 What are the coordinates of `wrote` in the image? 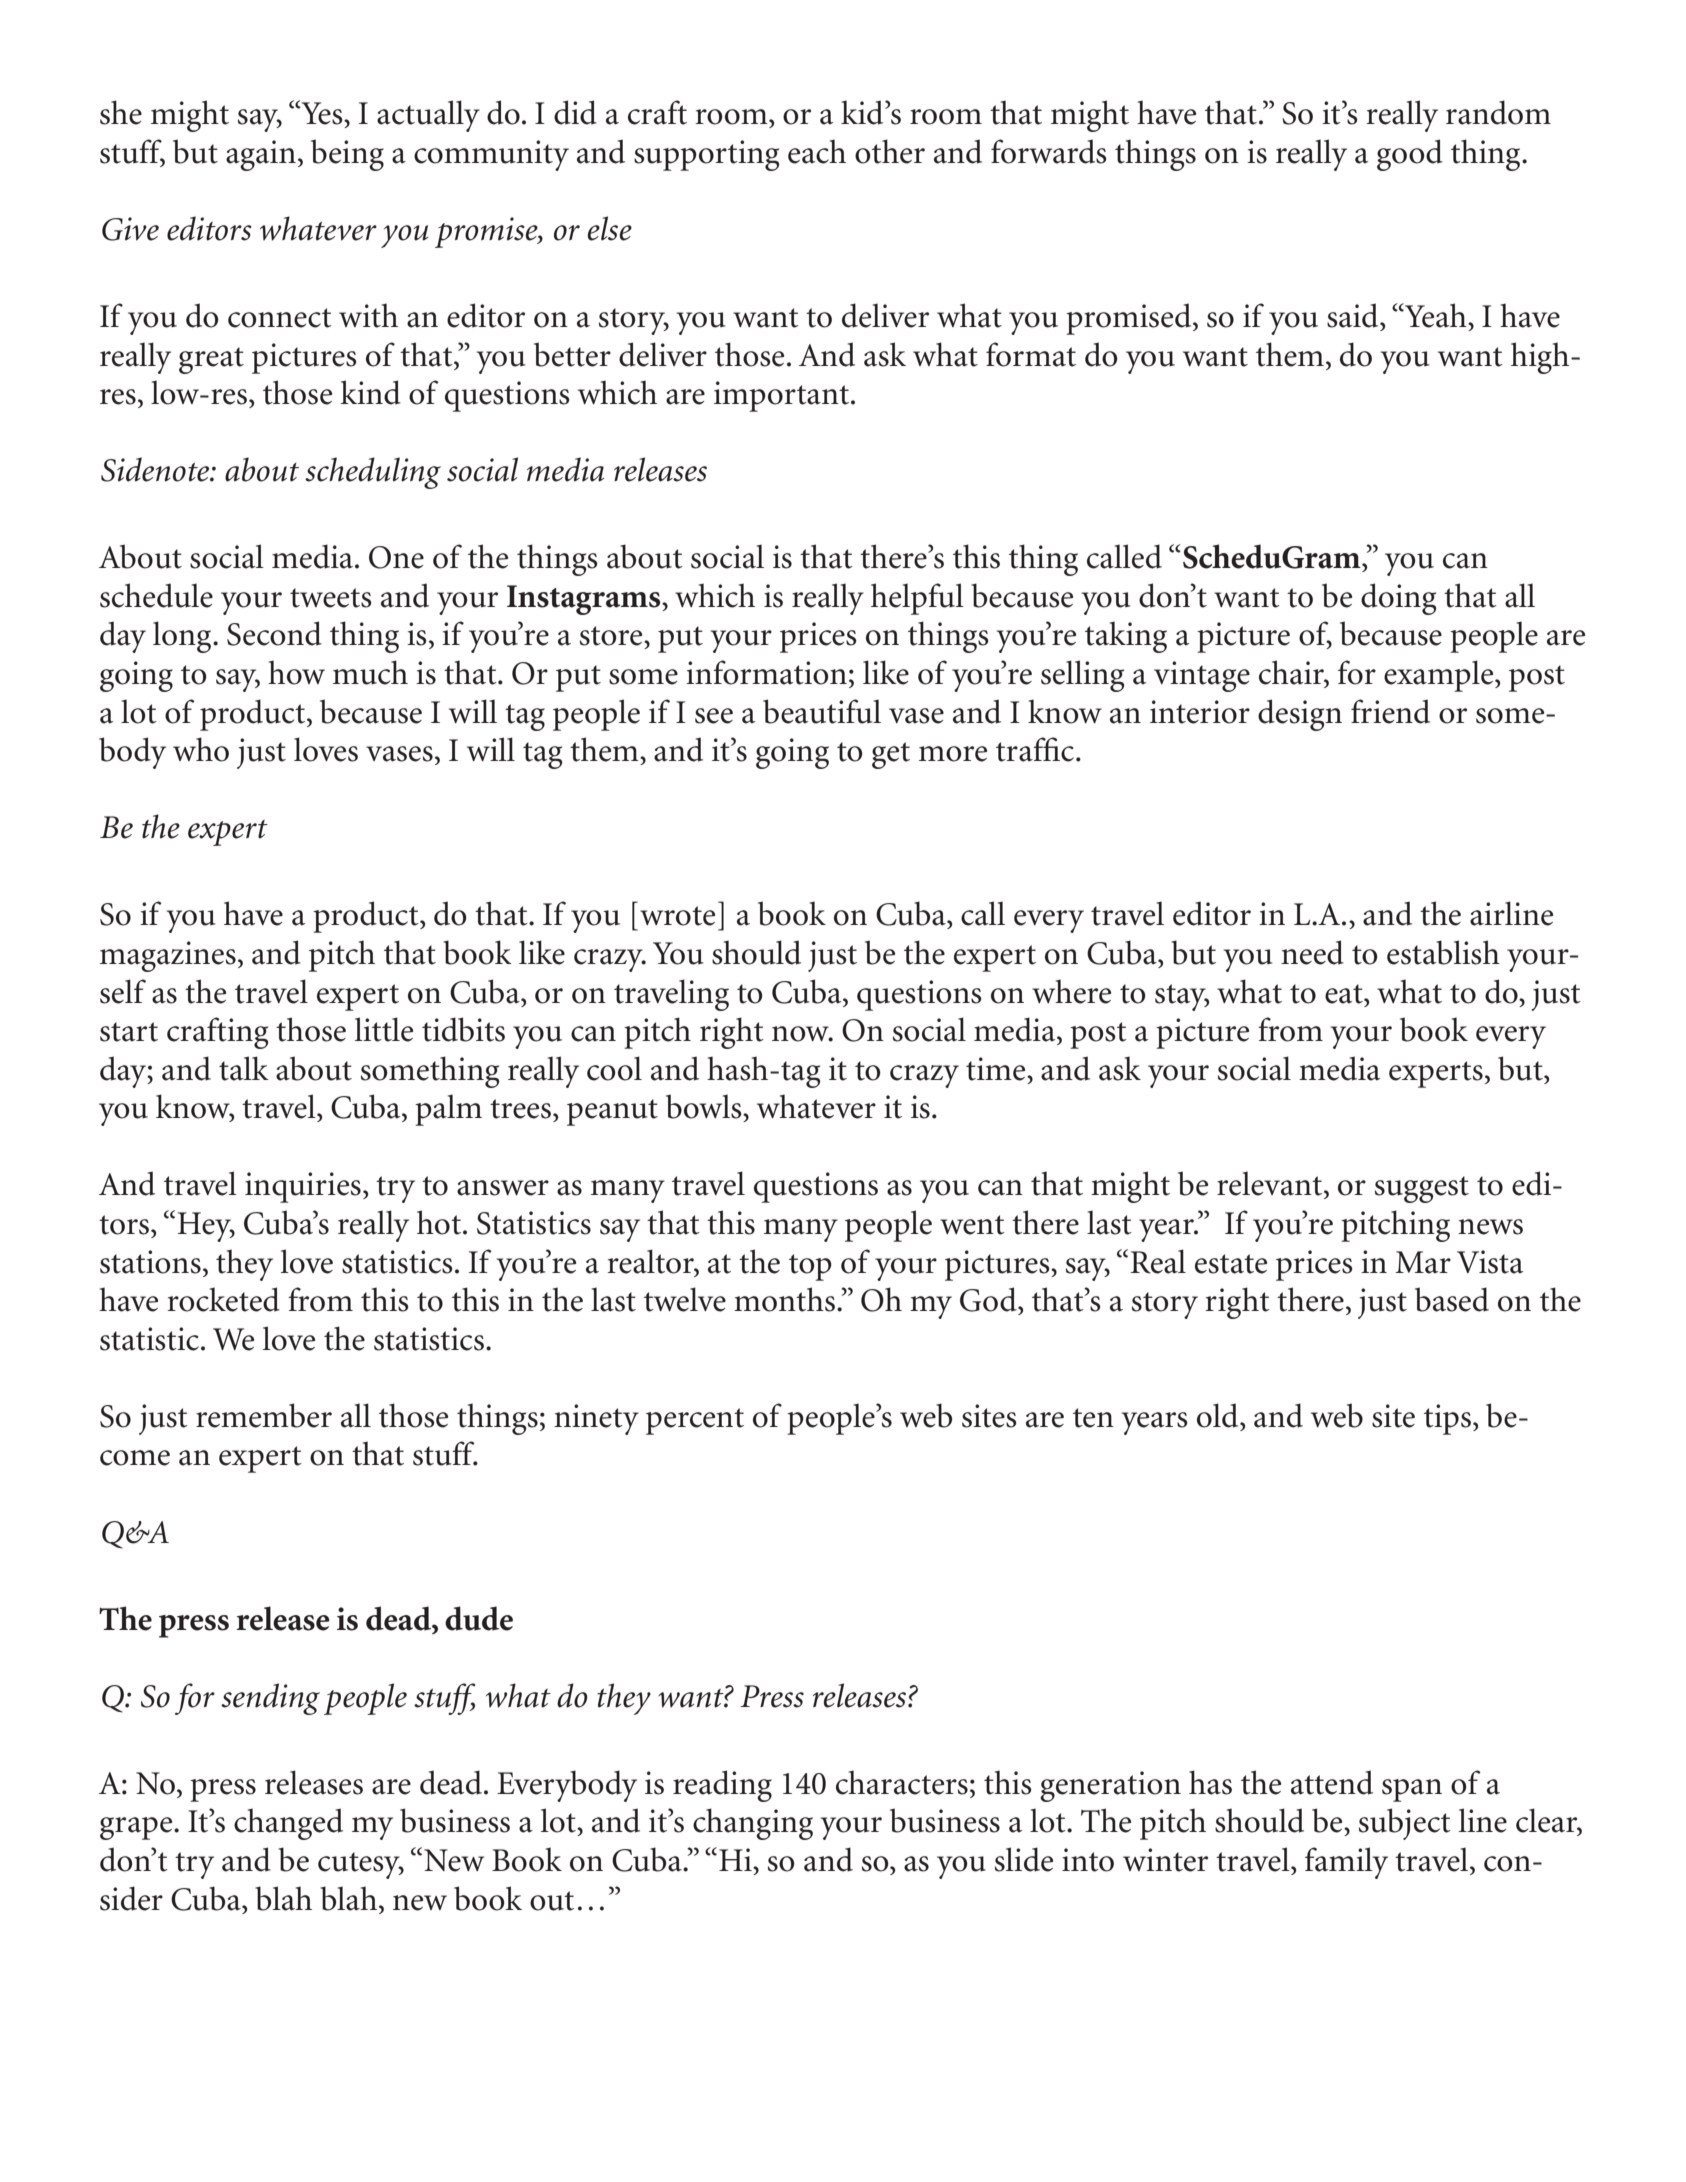 It's located at (677, 916).
